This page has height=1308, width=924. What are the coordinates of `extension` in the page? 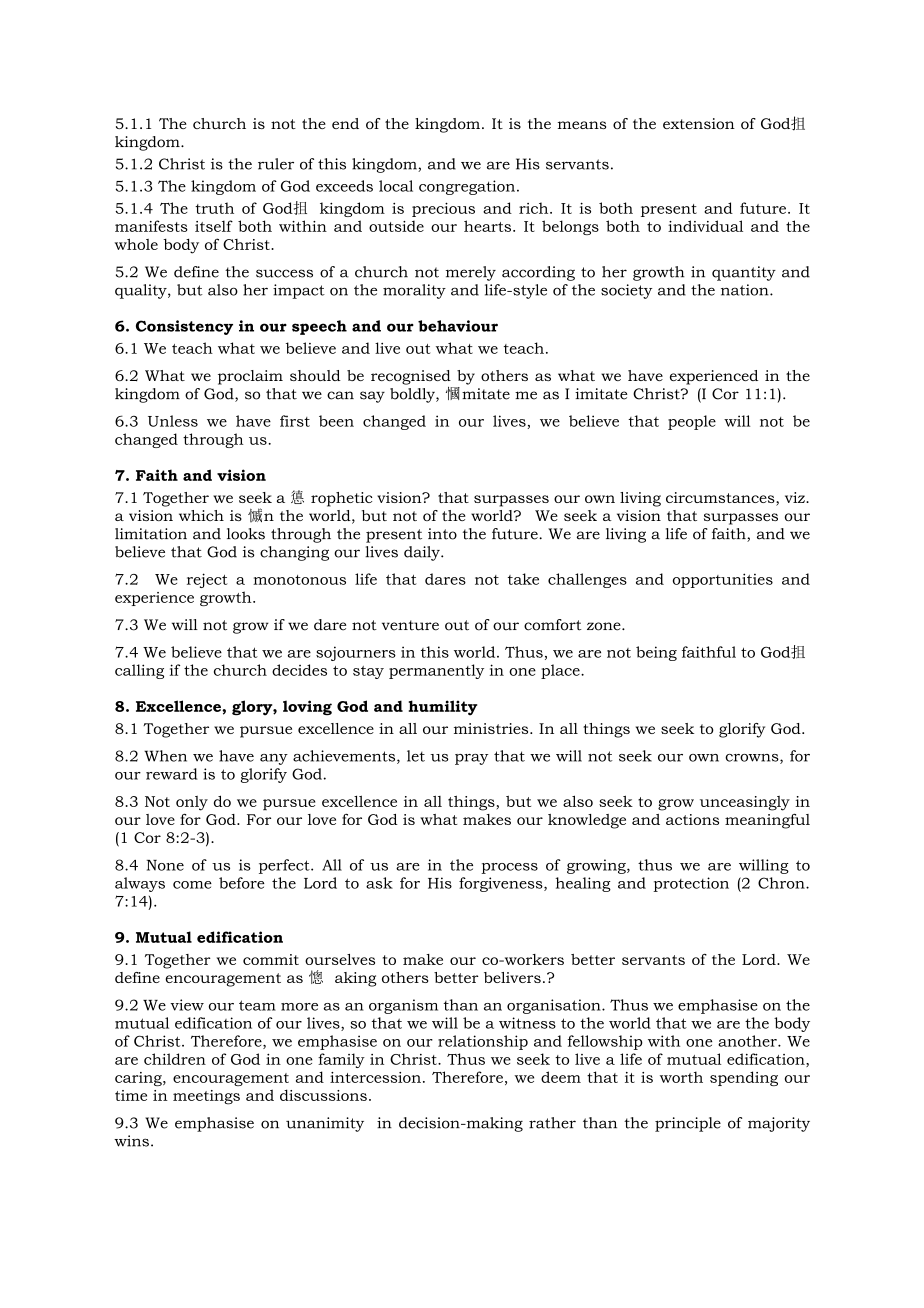 It's located at (699, 123).
